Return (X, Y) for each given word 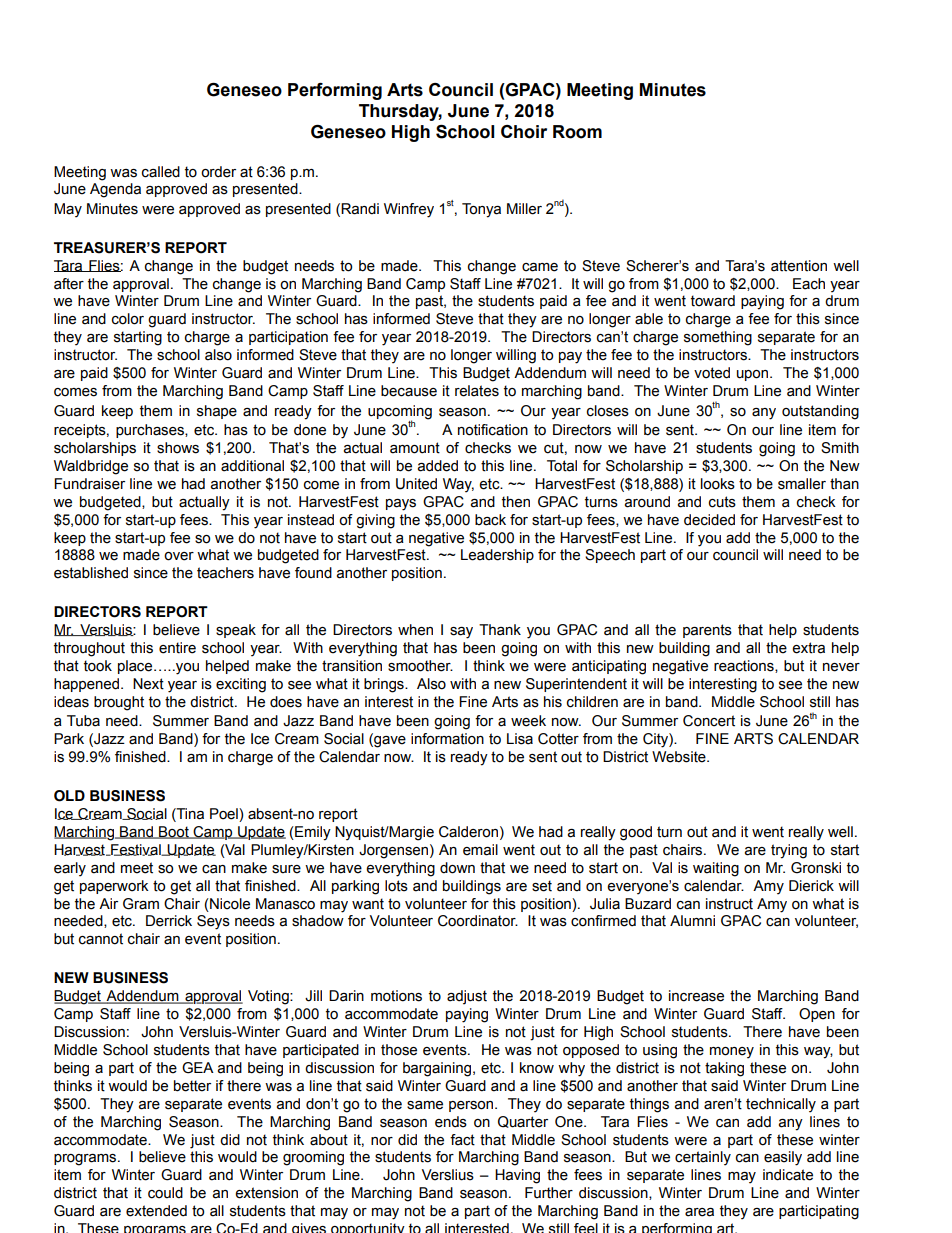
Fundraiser (89, 484)
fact (462, 1140)
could (165, 1193)
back (490, 520)
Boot (174, 832)
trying (789, 851)
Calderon (468, 832)
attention (799, 266)
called (161, 172)
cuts (722, 502)
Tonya (481, 210)
